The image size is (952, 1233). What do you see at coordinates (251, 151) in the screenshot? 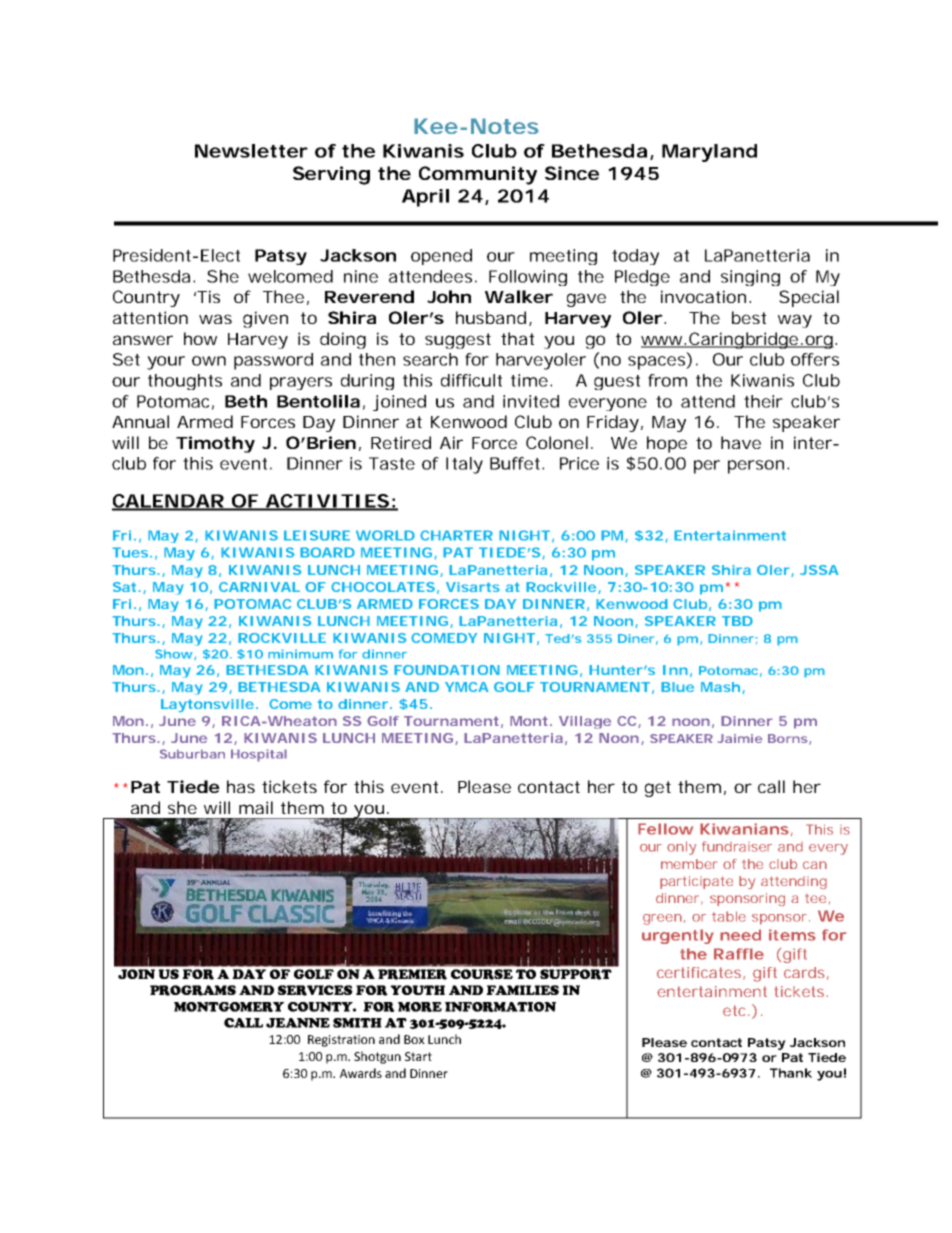
I see `Newsletter` at bounding box center [251, 151].
